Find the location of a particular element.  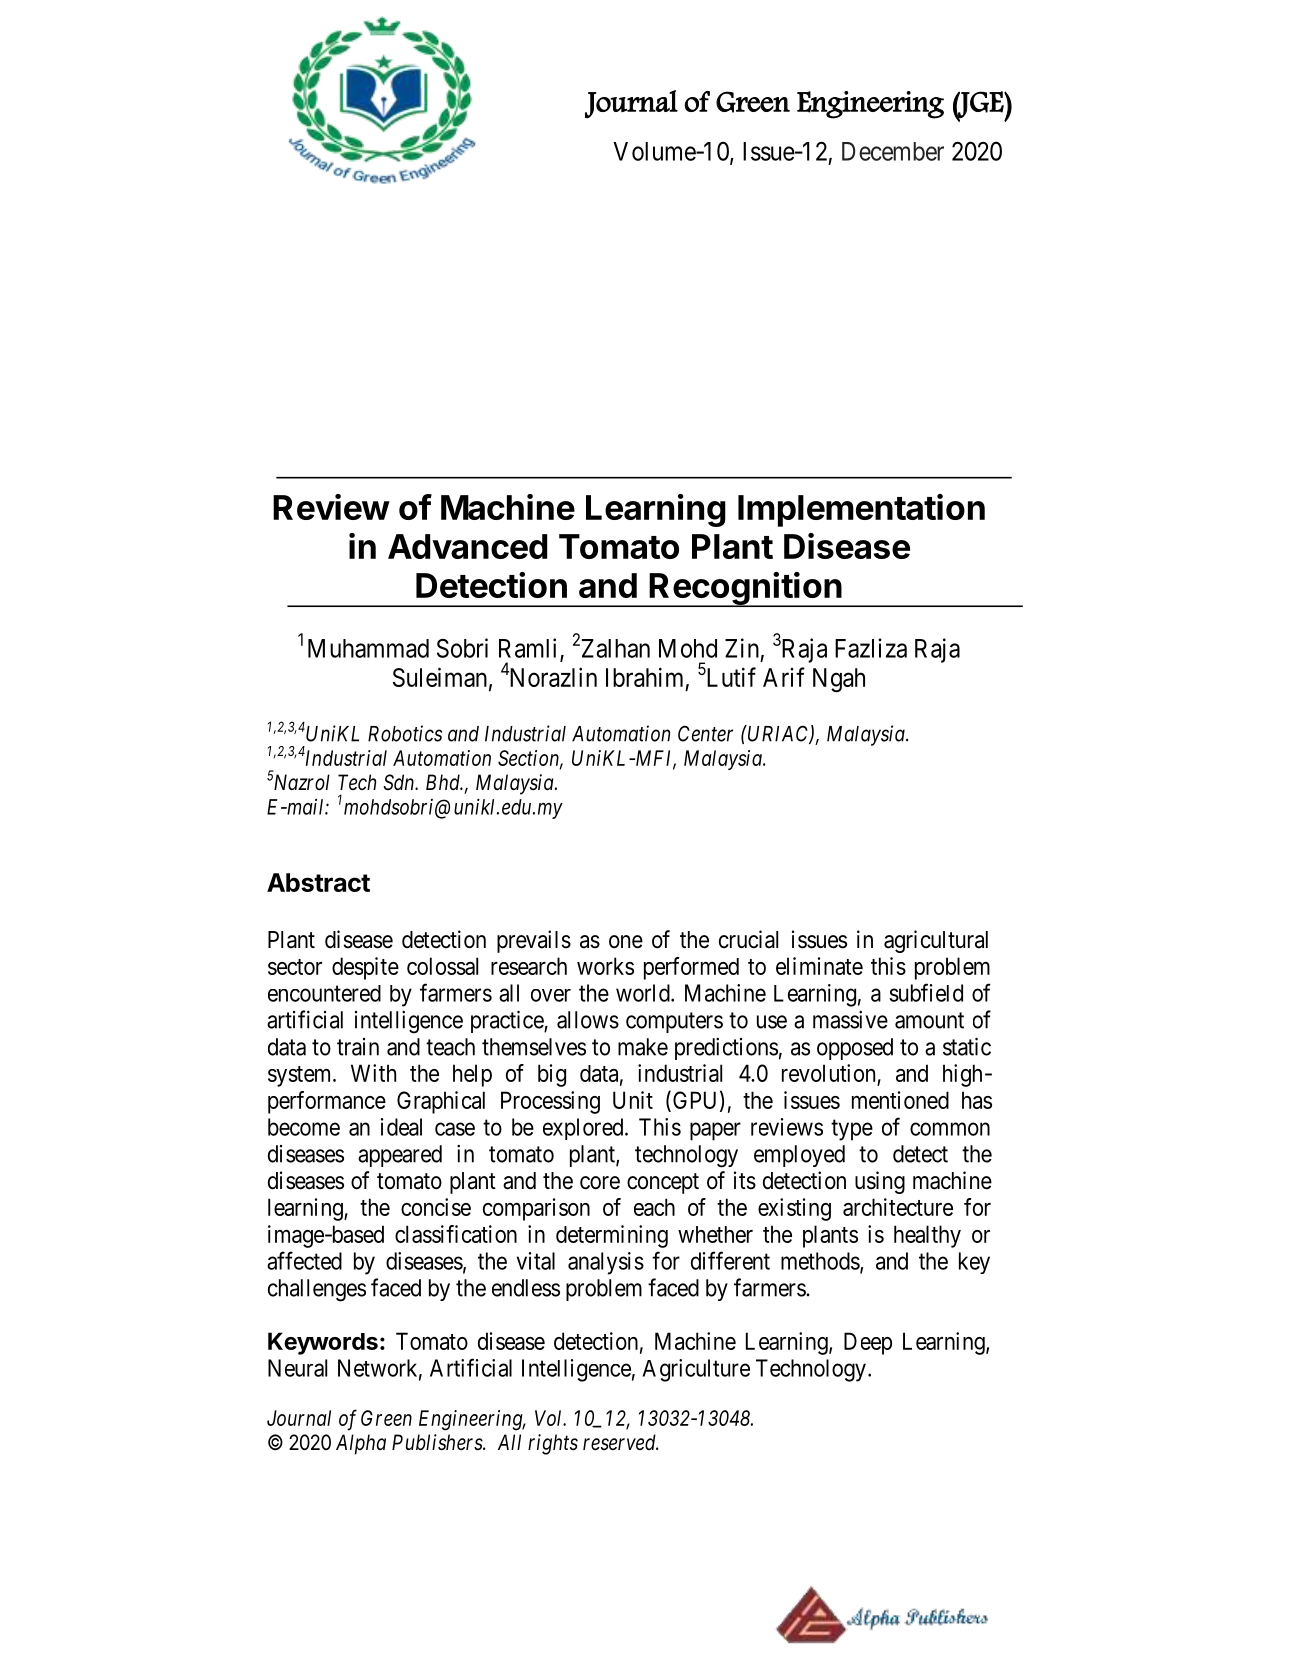

Center is located at coordinates (705, 733).
